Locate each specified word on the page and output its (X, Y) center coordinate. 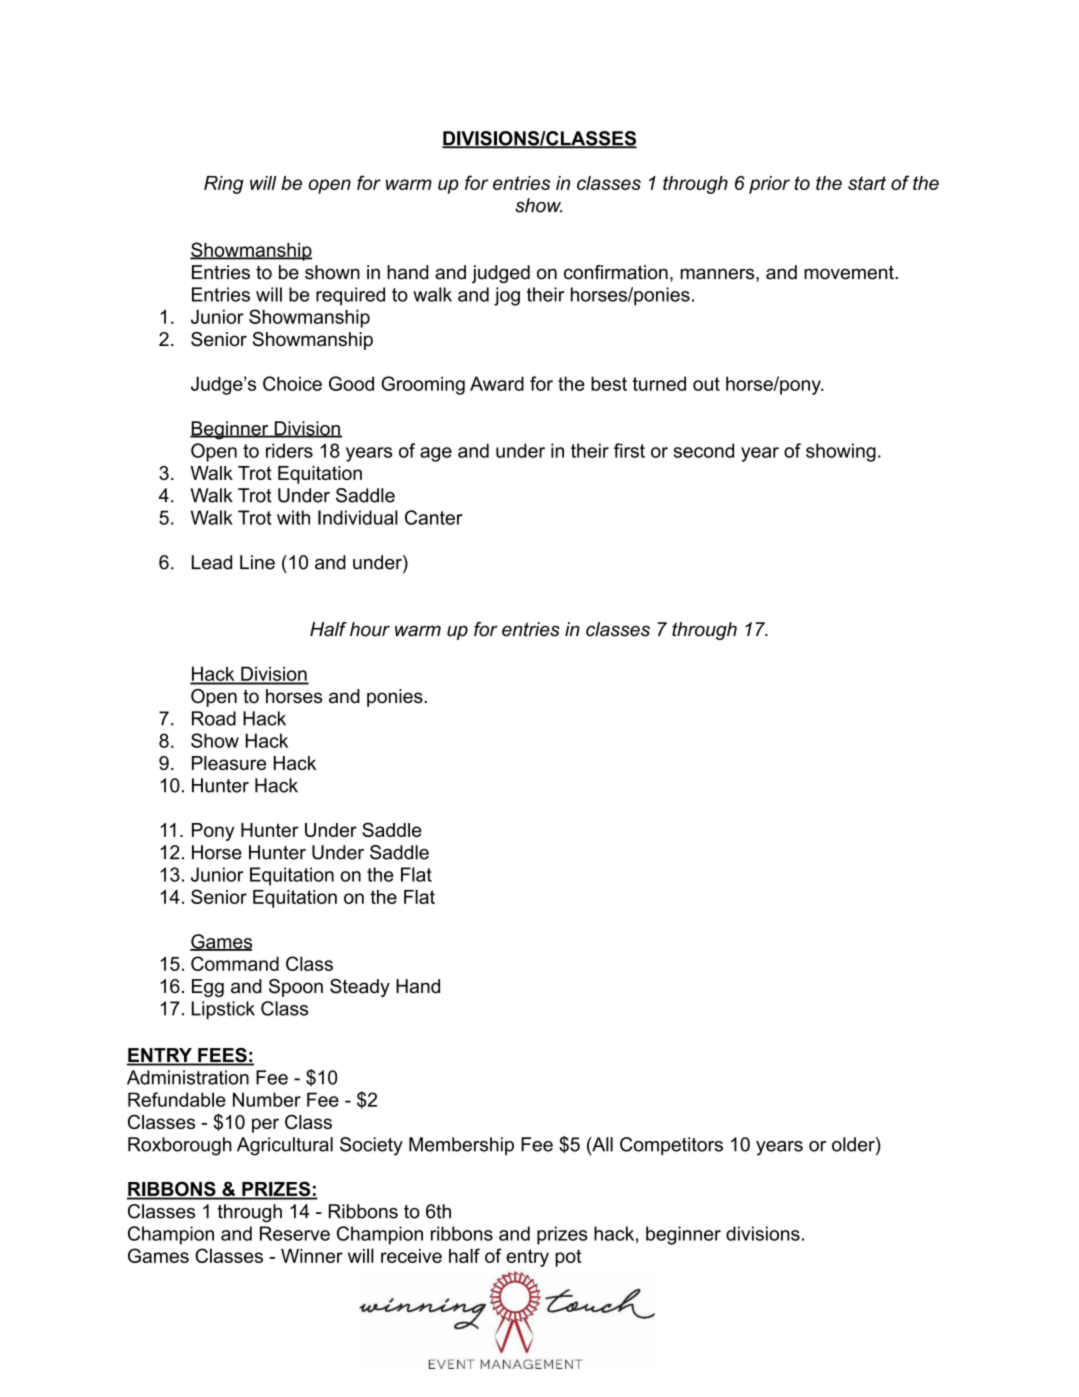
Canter (433, 517)
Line (257, 562)
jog (507, 296)
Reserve (295, 1233)
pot (568, 1258)
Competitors (671, 1146)
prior (769, 185)
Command (235, 963)
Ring (224, 185)
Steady (360, 988)
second (704, 450)
